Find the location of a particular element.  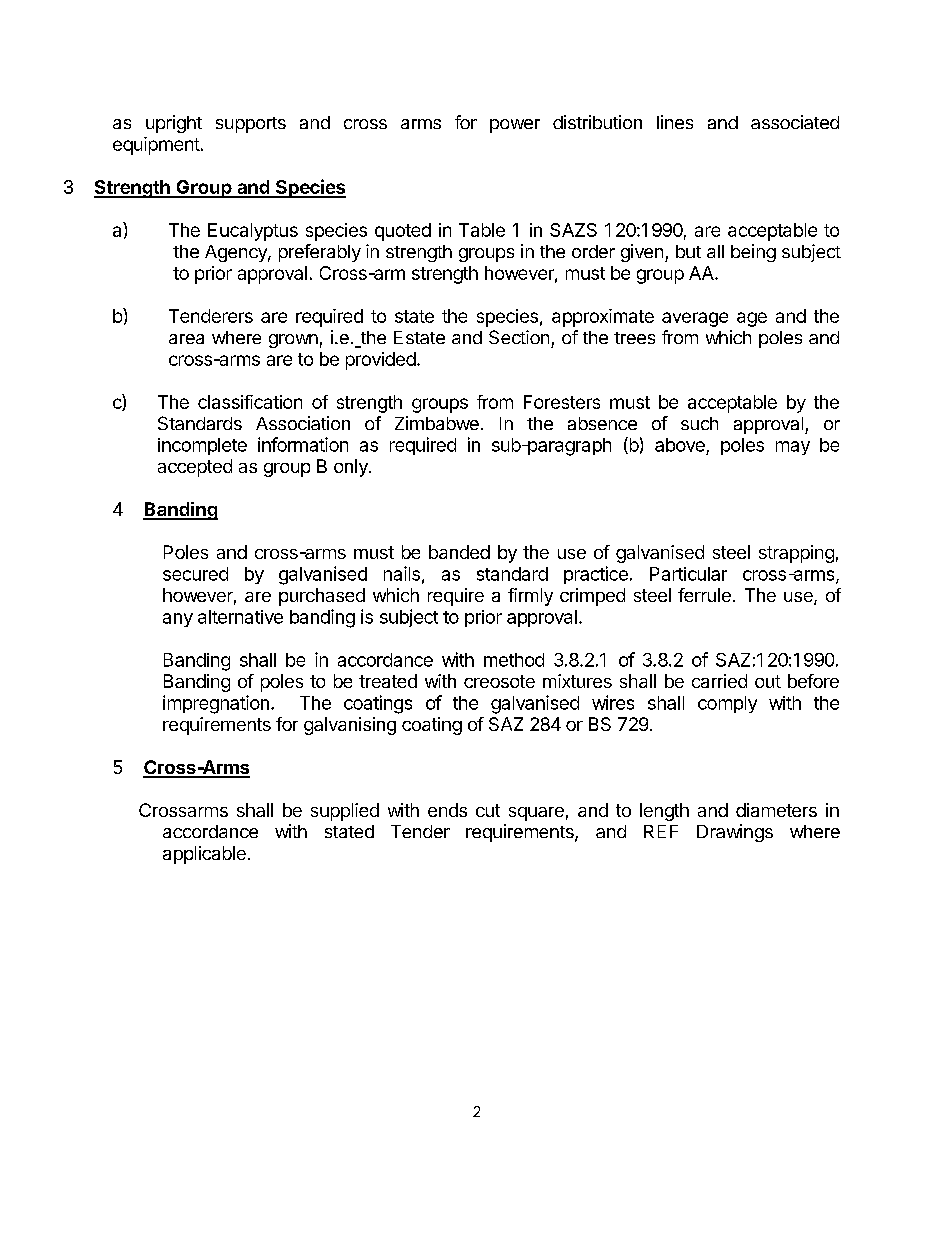

may is located at coordinates (793, 448).
